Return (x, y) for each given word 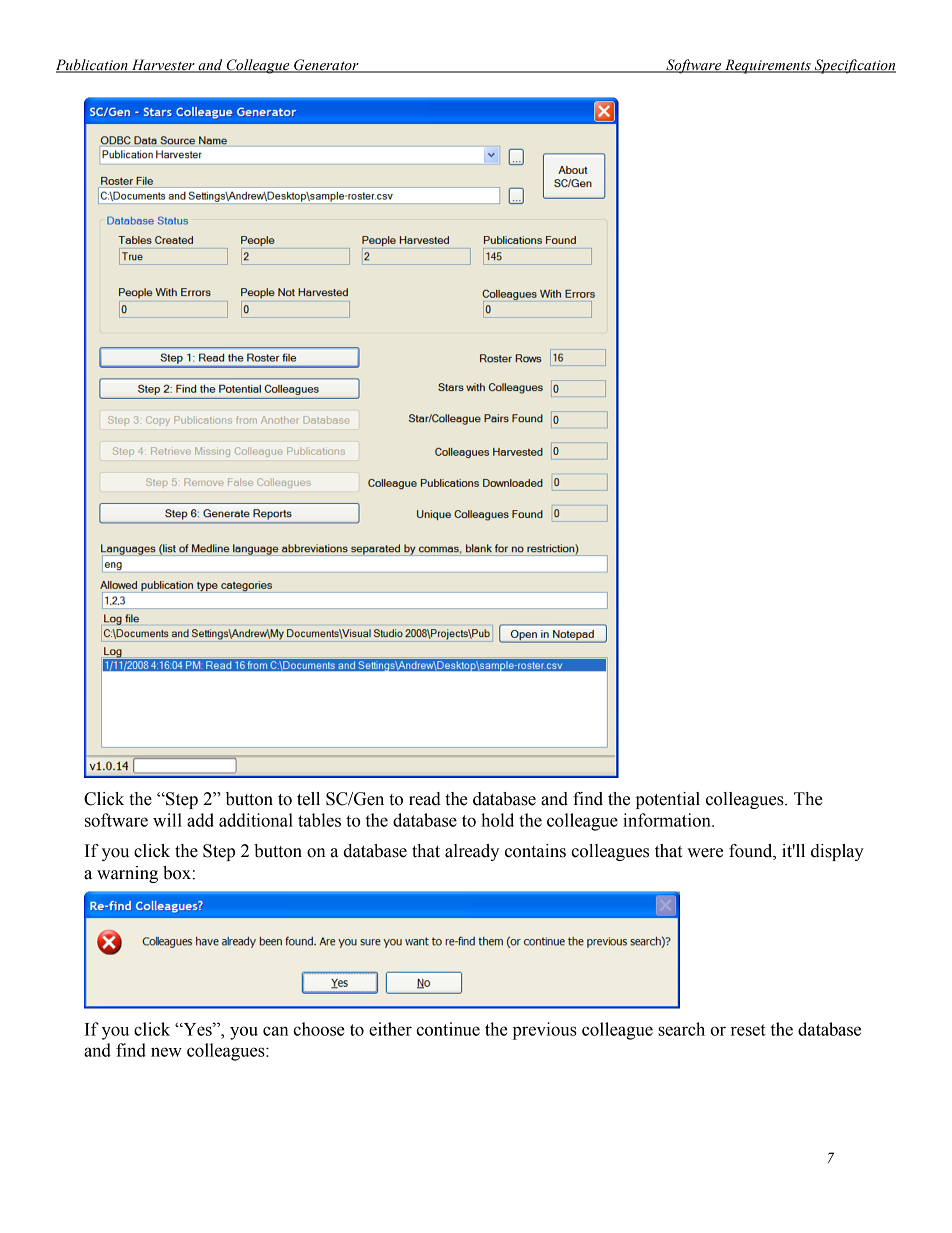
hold (497, 820)
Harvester (163, 66)
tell (308, 799)
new (166, 1052)
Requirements (768, 66)
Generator (326, 66)
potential (668, 800)
